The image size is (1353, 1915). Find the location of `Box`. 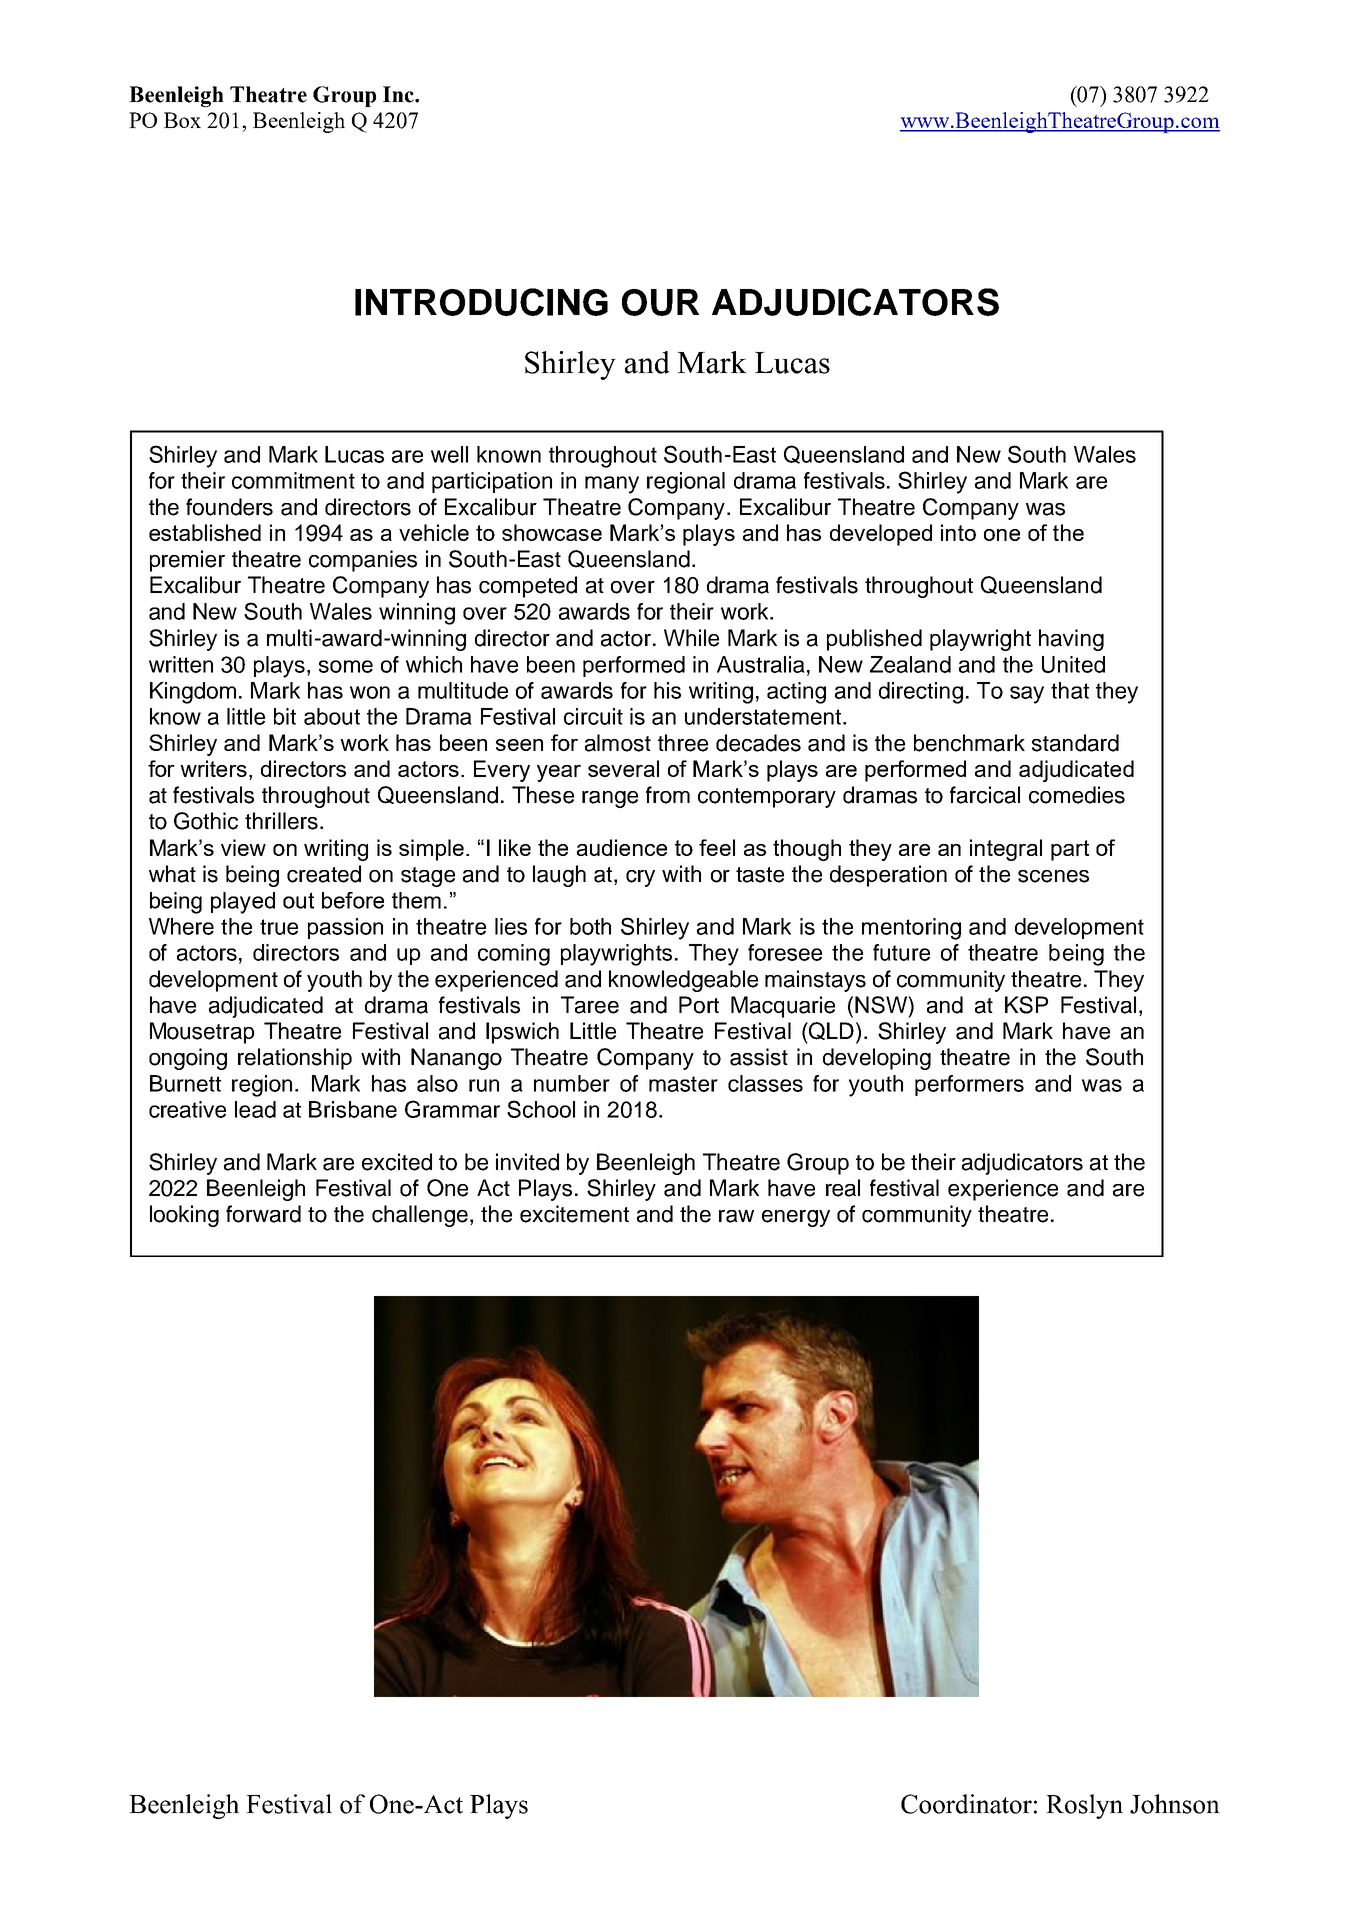

Box is located at coordinates (182, 120).
